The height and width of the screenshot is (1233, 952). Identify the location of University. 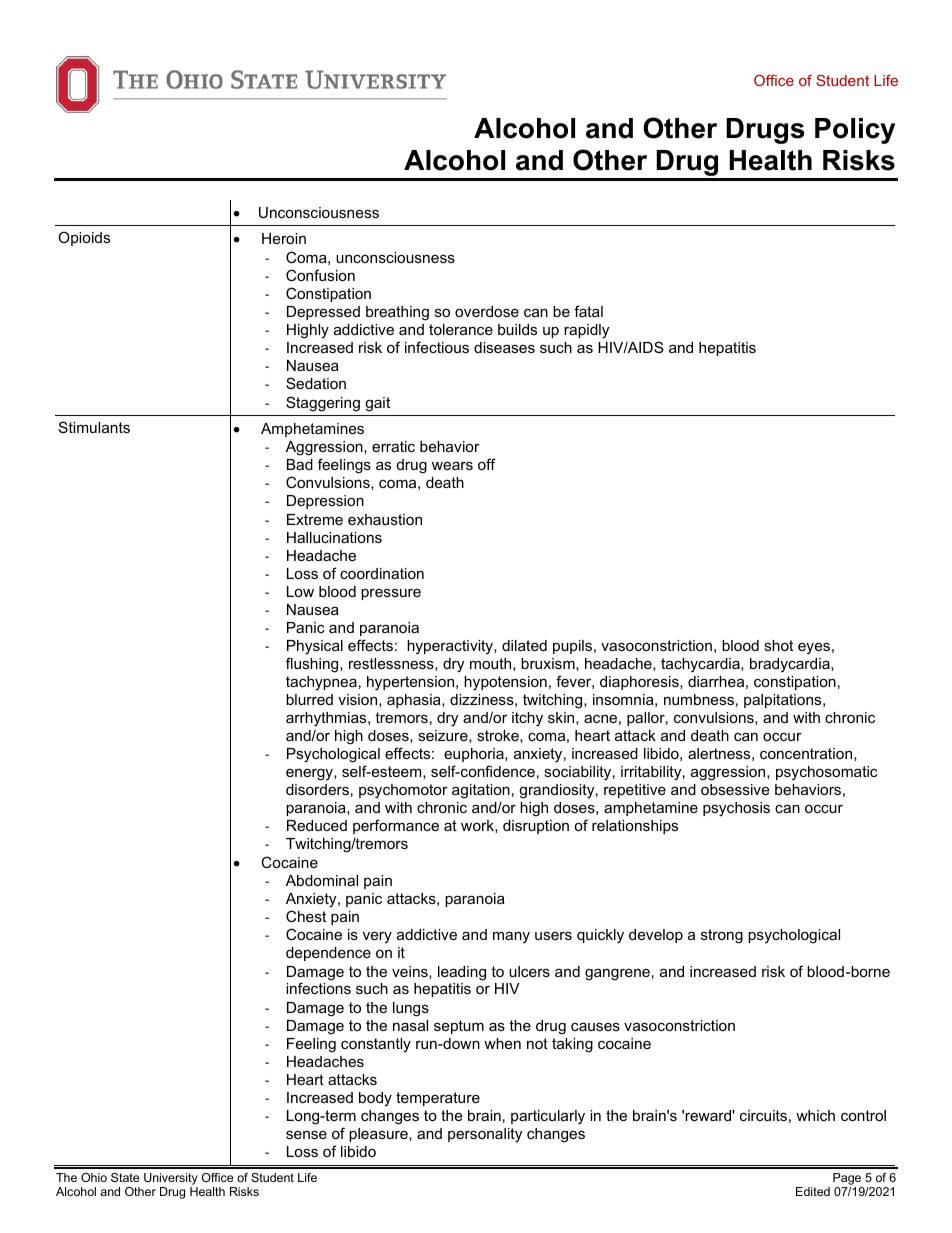
(171, 1180).
